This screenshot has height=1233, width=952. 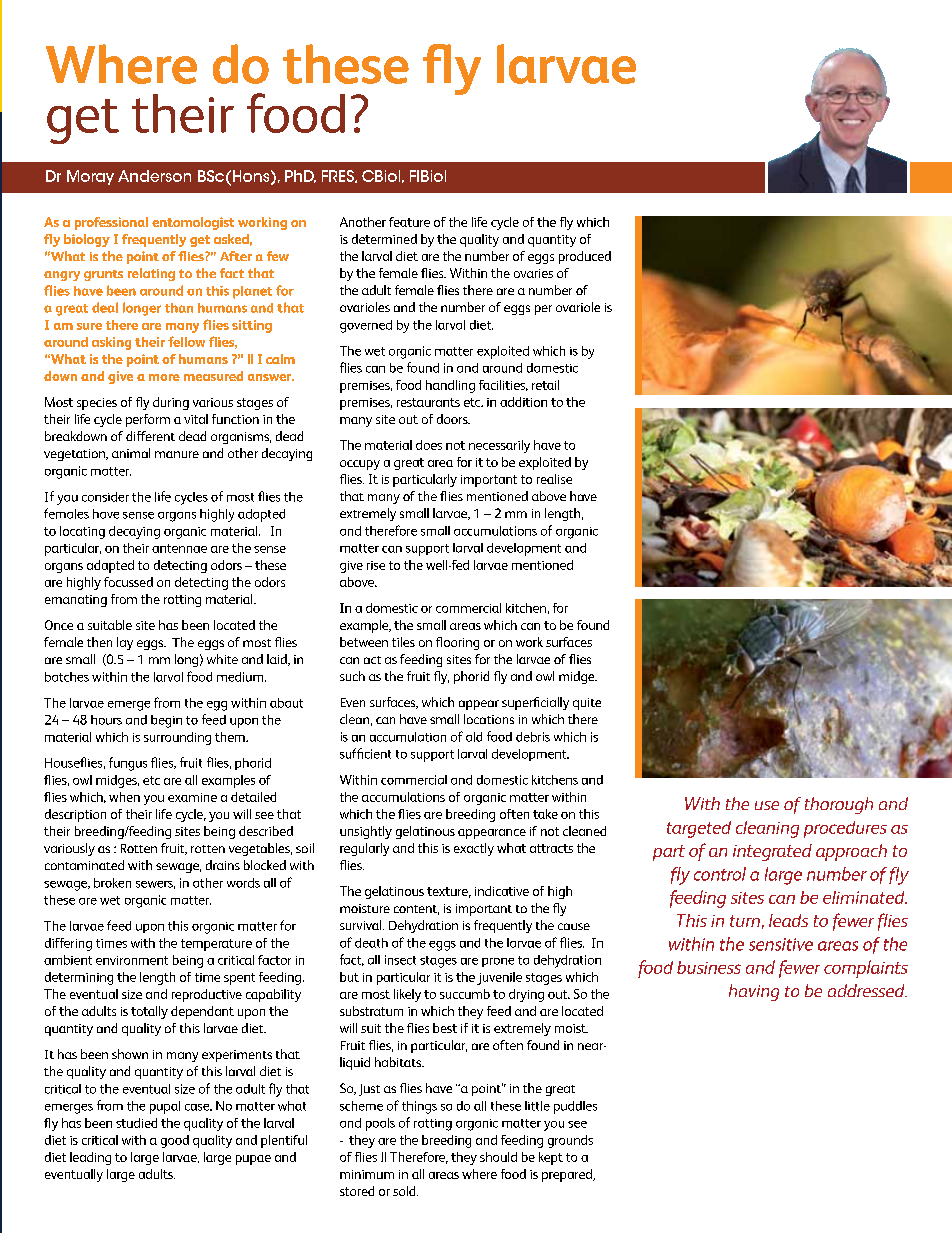 I want to click on content, so click(x=416, y=910).
